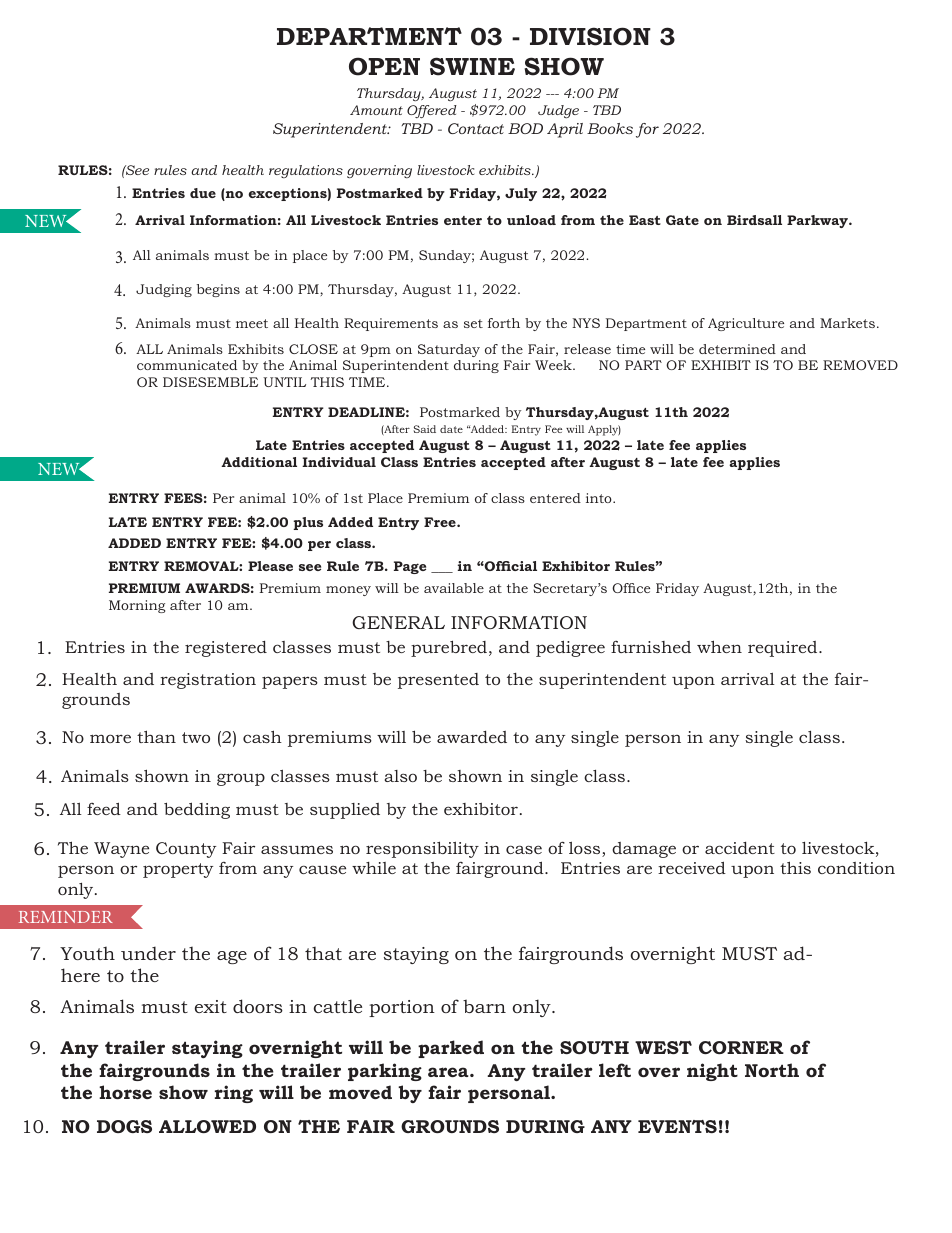 The width and height of the page is (952, 1233). What do you see at coordinates (187, 365) in the page?
I see `communicated` at bounding box center [187, 365].
